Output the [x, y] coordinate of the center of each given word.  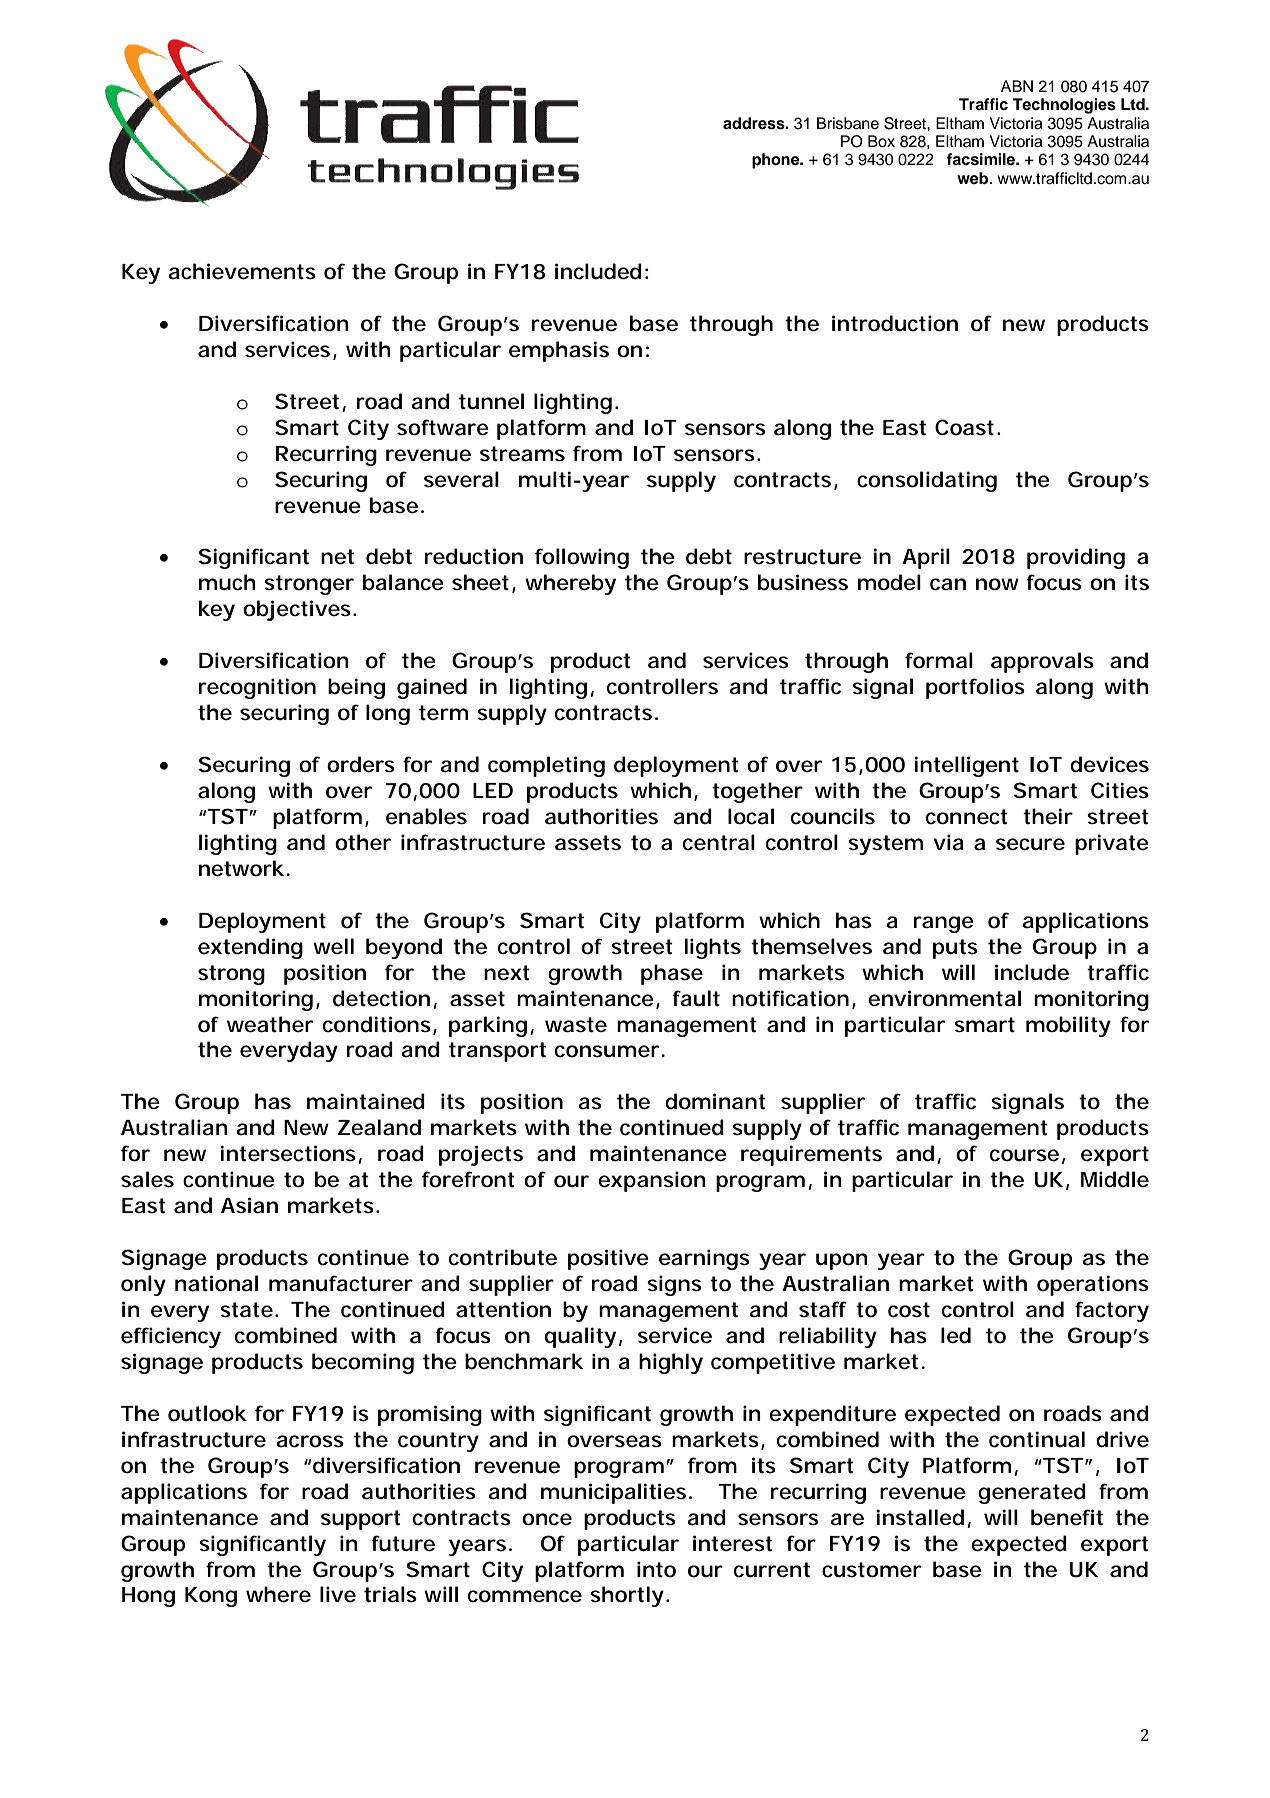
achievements [242, 271]
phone [777, 161]
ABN [1017, 86]
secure [1030, 844]
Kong [211, 1597]
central [719, 842]
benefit [1067, 1517]
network [241, 868]
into [656, 1569]
